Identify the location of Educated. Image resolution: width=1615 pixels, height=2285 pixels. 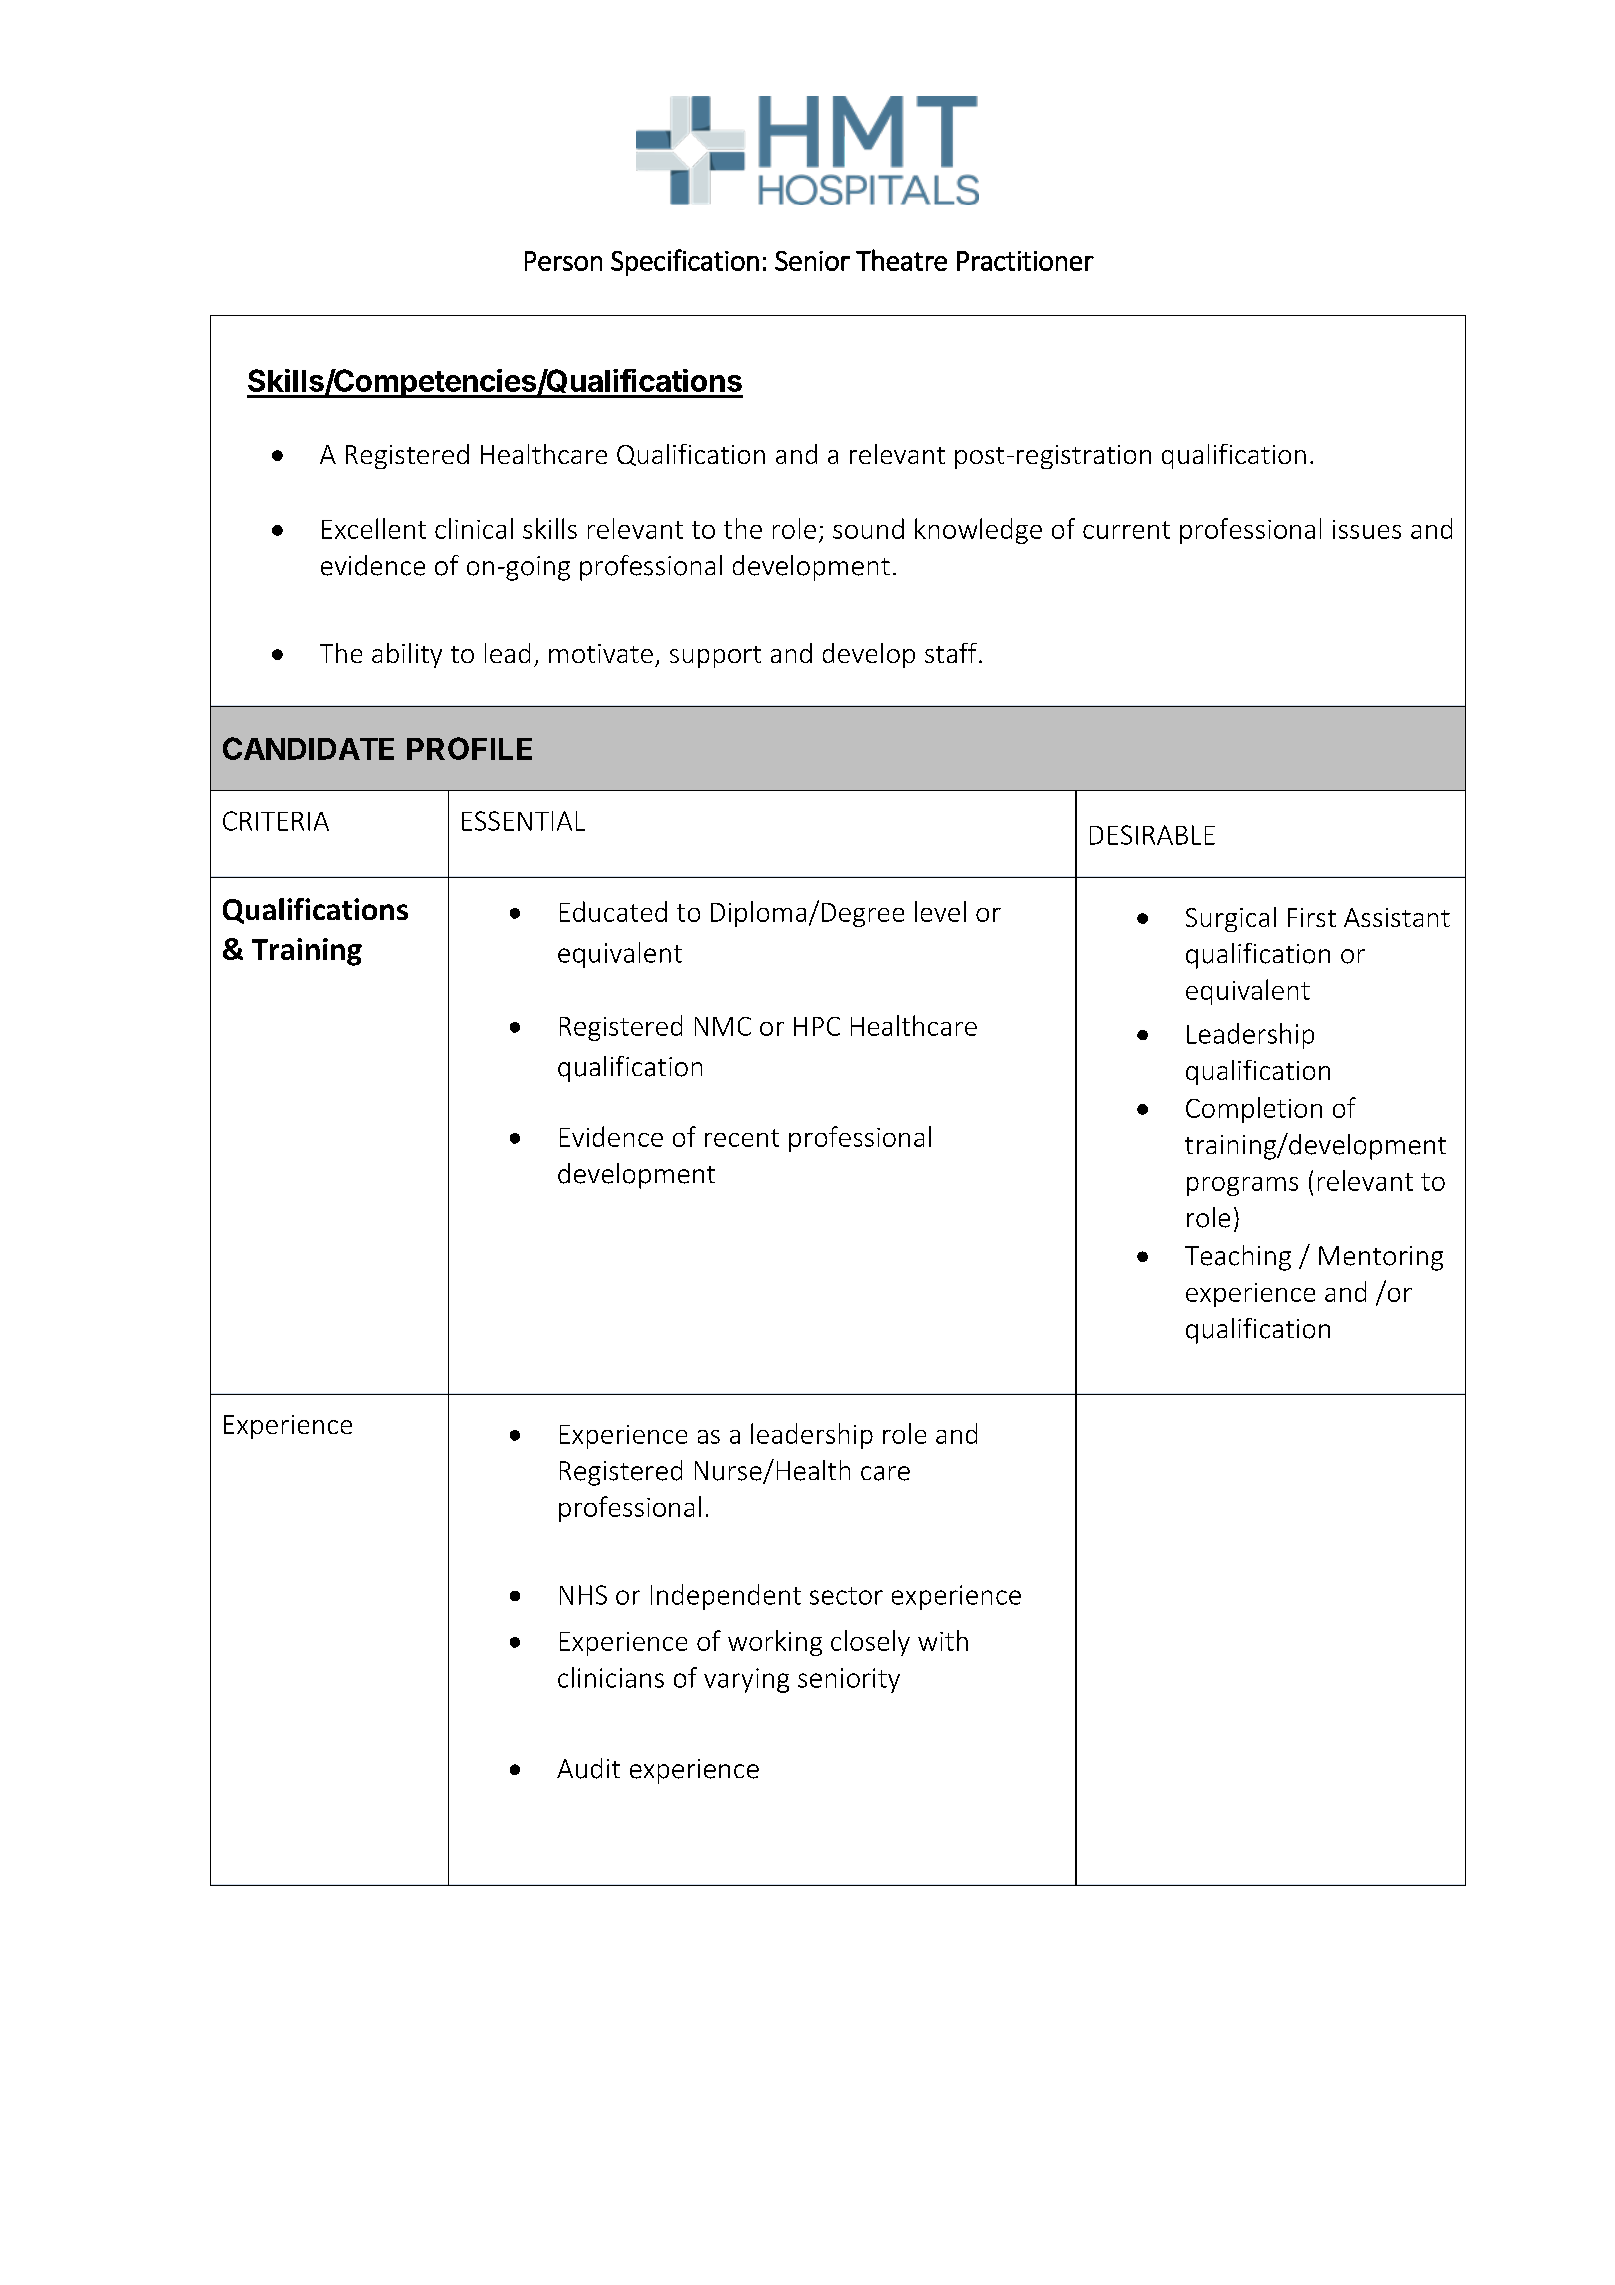
(613, 911).
